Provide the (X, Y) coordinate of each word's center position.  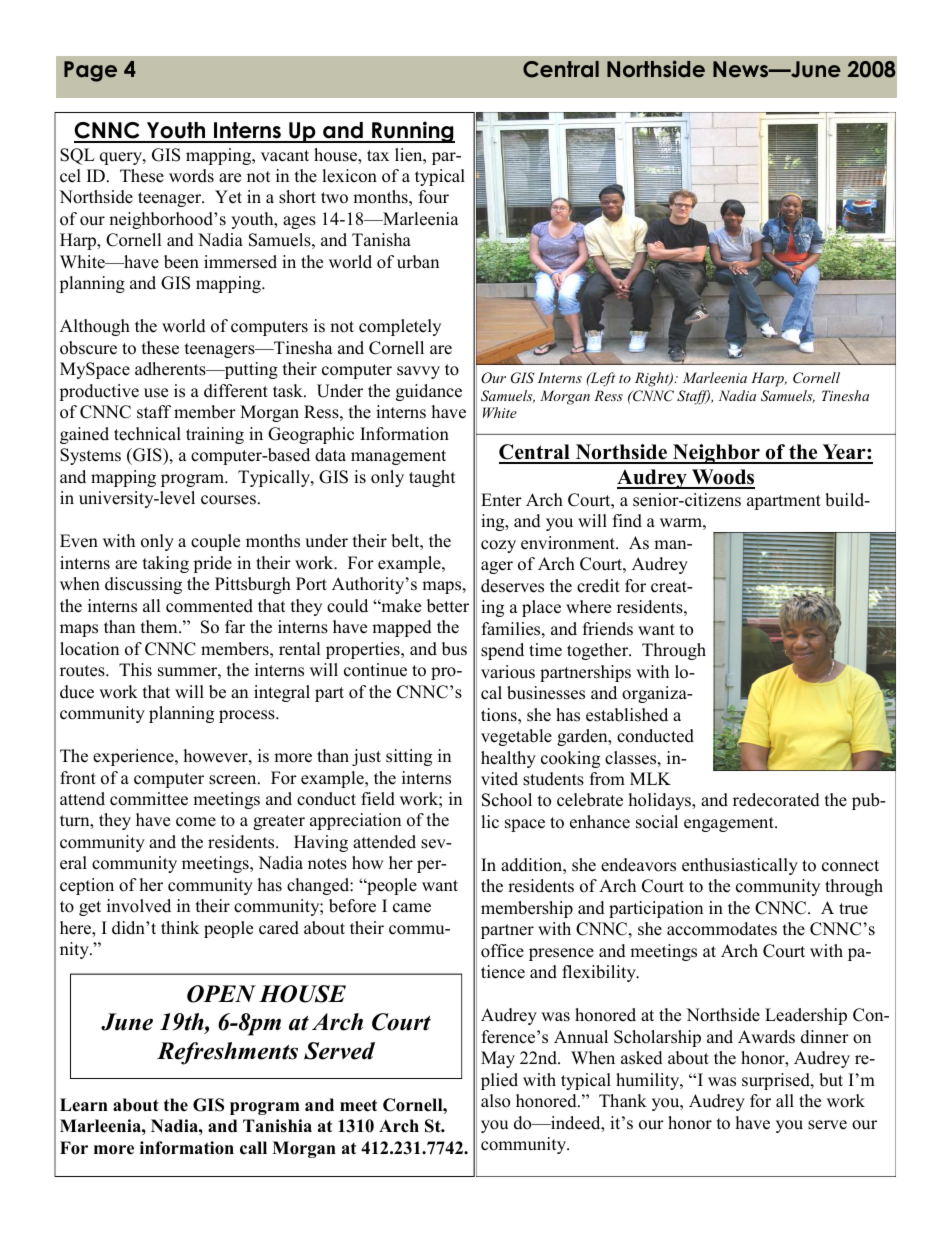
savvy (418, 372)
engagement (730, 824)
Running (412, 132)
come (196, 822)
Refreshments (227, 1053)
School (507, 800)
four (434, 197)
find (627, 521)
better (448, 606)
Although (95, 327)
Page (90, 71)
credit (598, 586)
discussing (143, 585)
